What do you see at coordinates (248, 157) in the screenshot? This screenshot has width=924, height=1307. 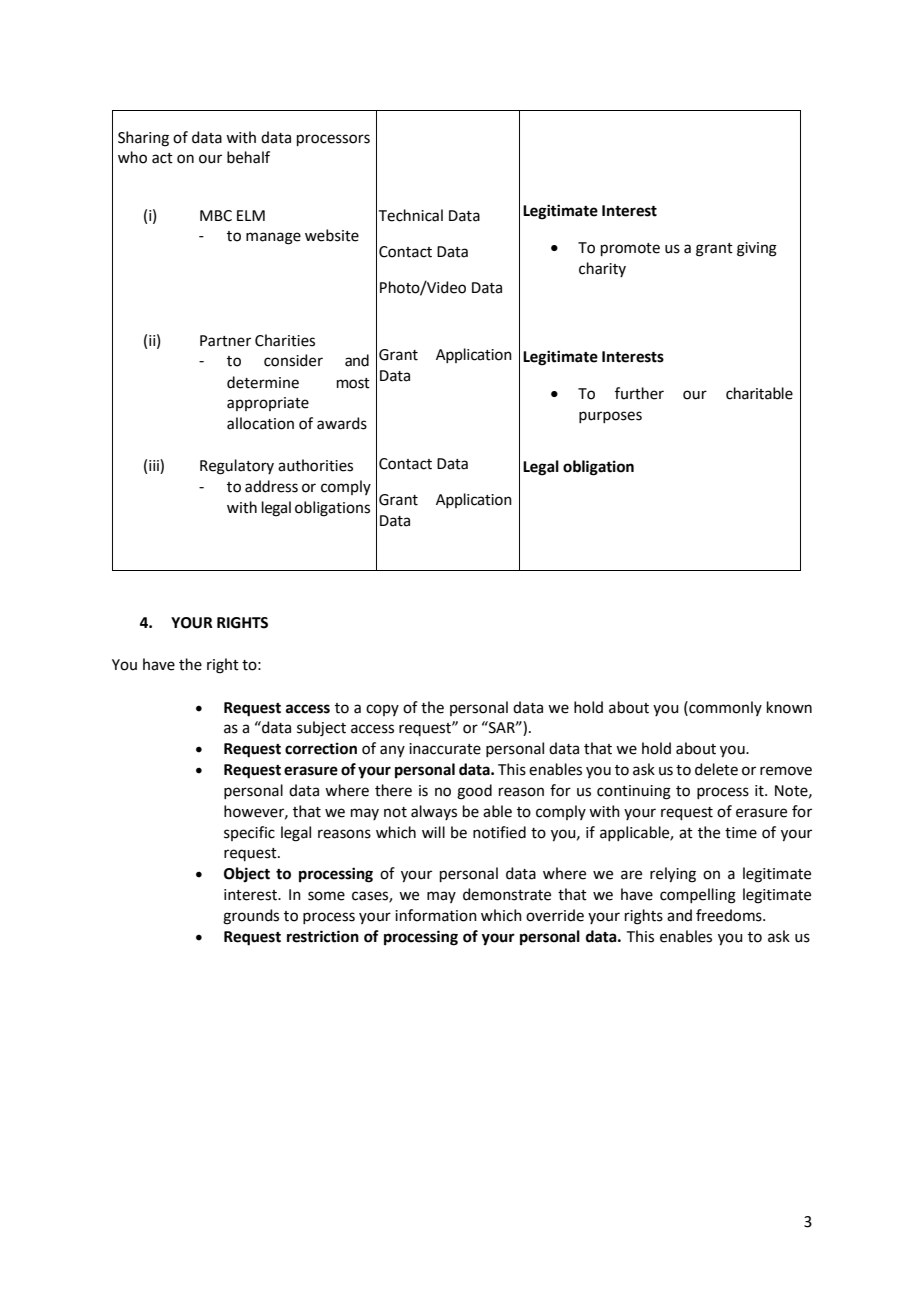 I see `behalf` at bounding box center [248, 157].
